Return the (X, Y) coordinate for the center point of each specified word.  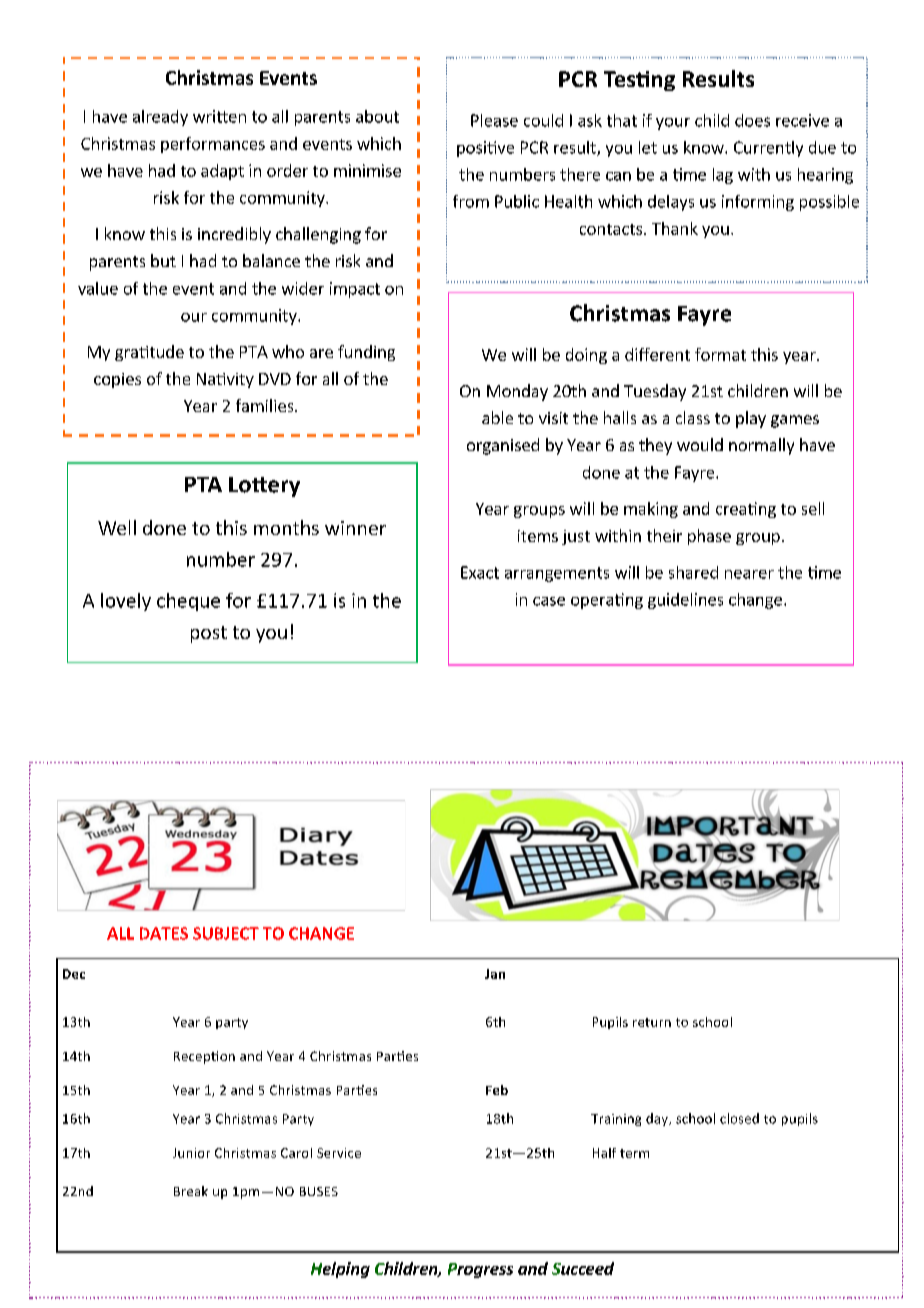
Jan (495, 974)
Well (117, 527)
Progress (480, 1270)
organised (503, 446)
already (160, 118)
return (652, 1022)
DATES (164, 933)
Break (191, 1191)
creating (746, 510)
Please (494, 120)
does (752, 120)
